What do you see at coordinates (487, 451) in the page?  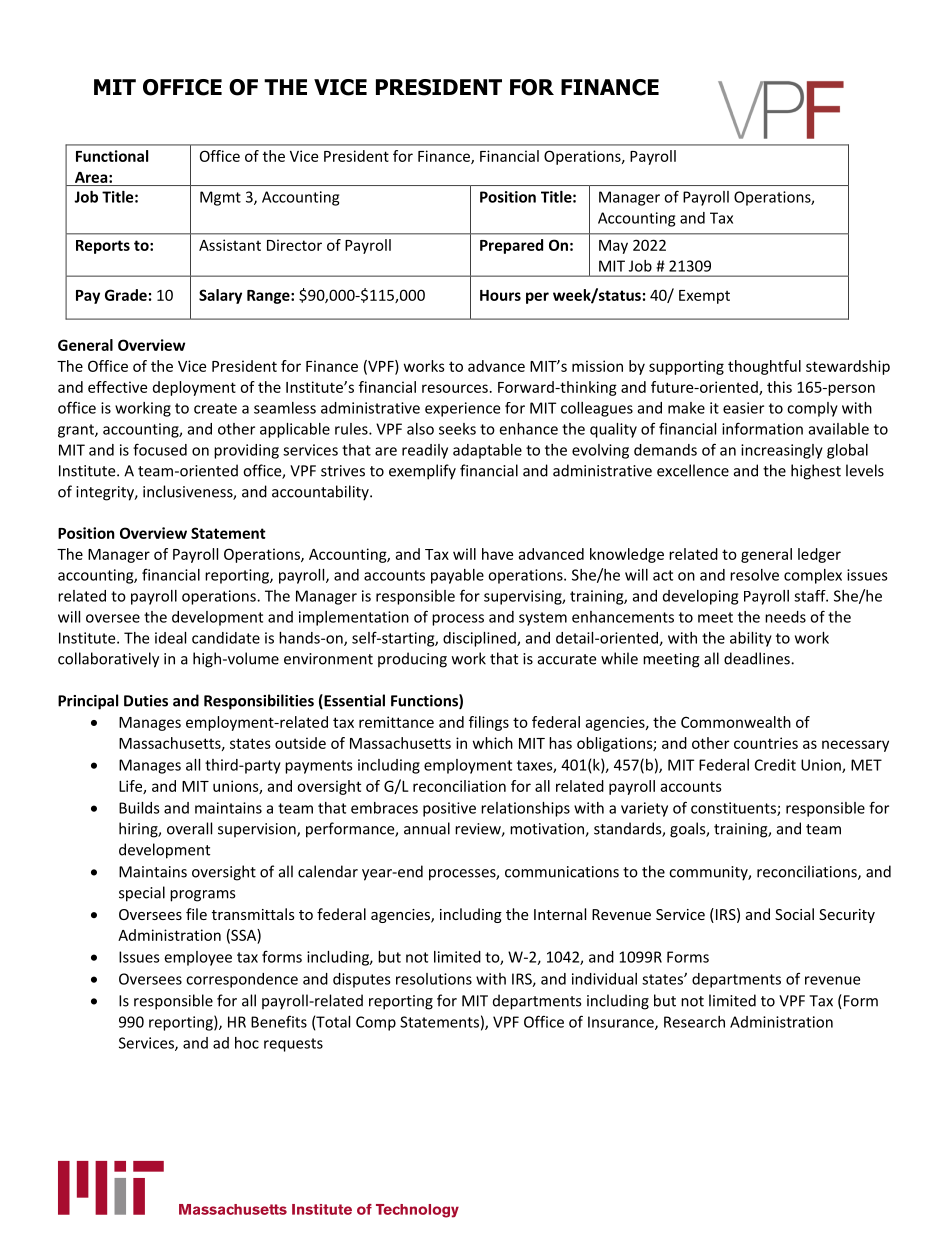 I see `adaptable` at bounding box center [487, 451].
